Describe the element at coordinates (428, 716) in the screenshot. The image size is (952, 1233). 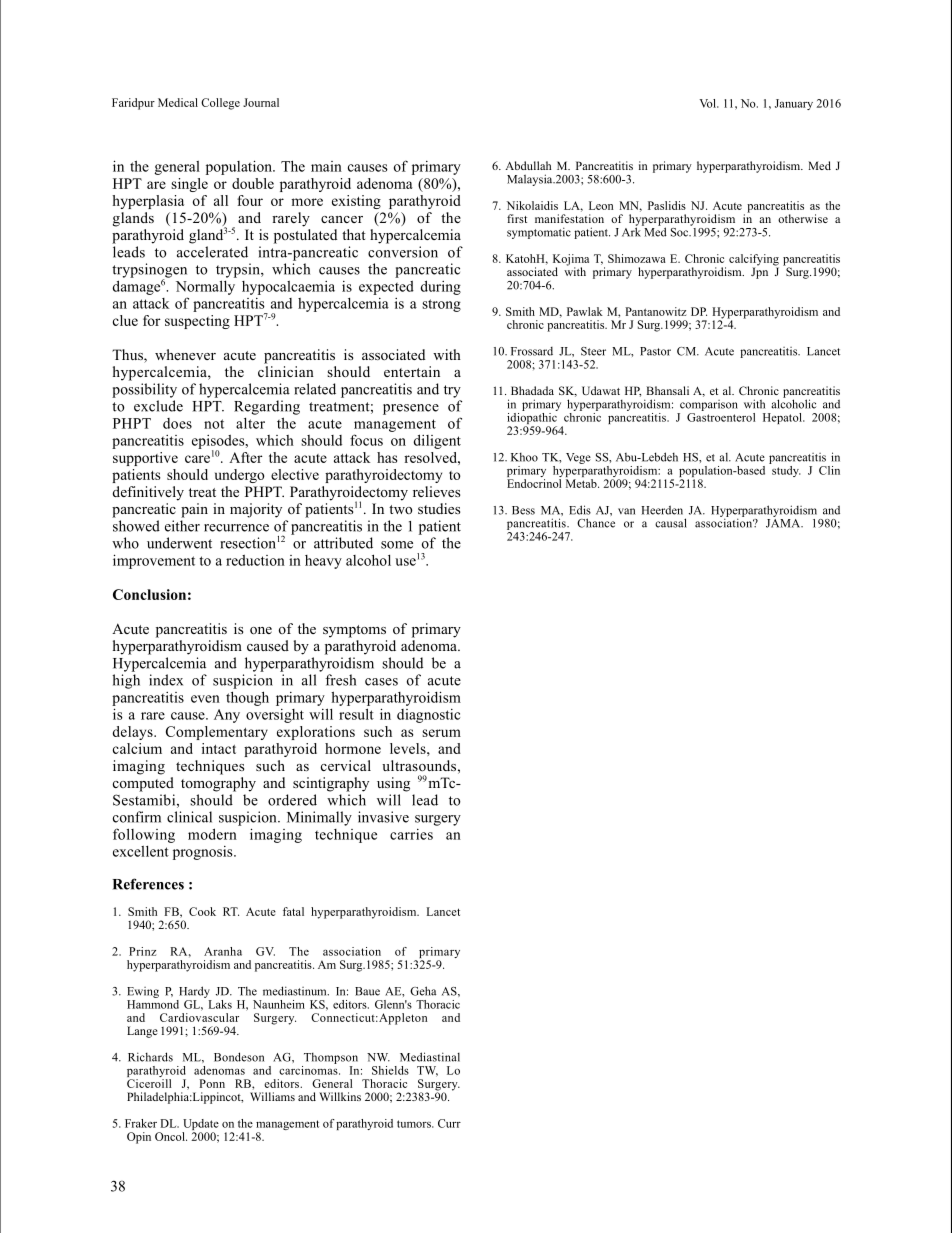
I see `diagnostic` at that location.
